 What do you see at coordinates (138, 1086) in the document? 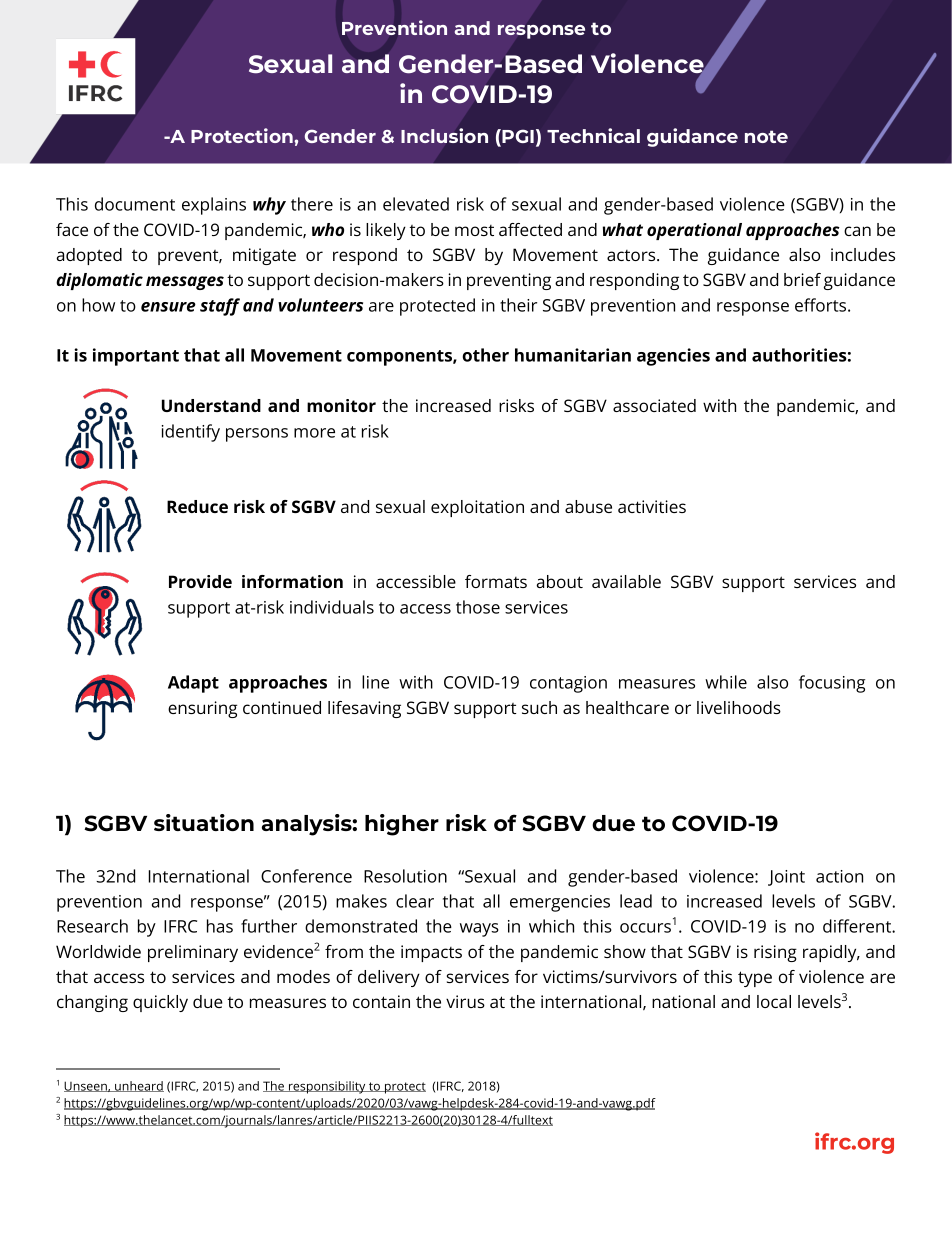
I see `unheard` at bounding box center [138, 1086].
